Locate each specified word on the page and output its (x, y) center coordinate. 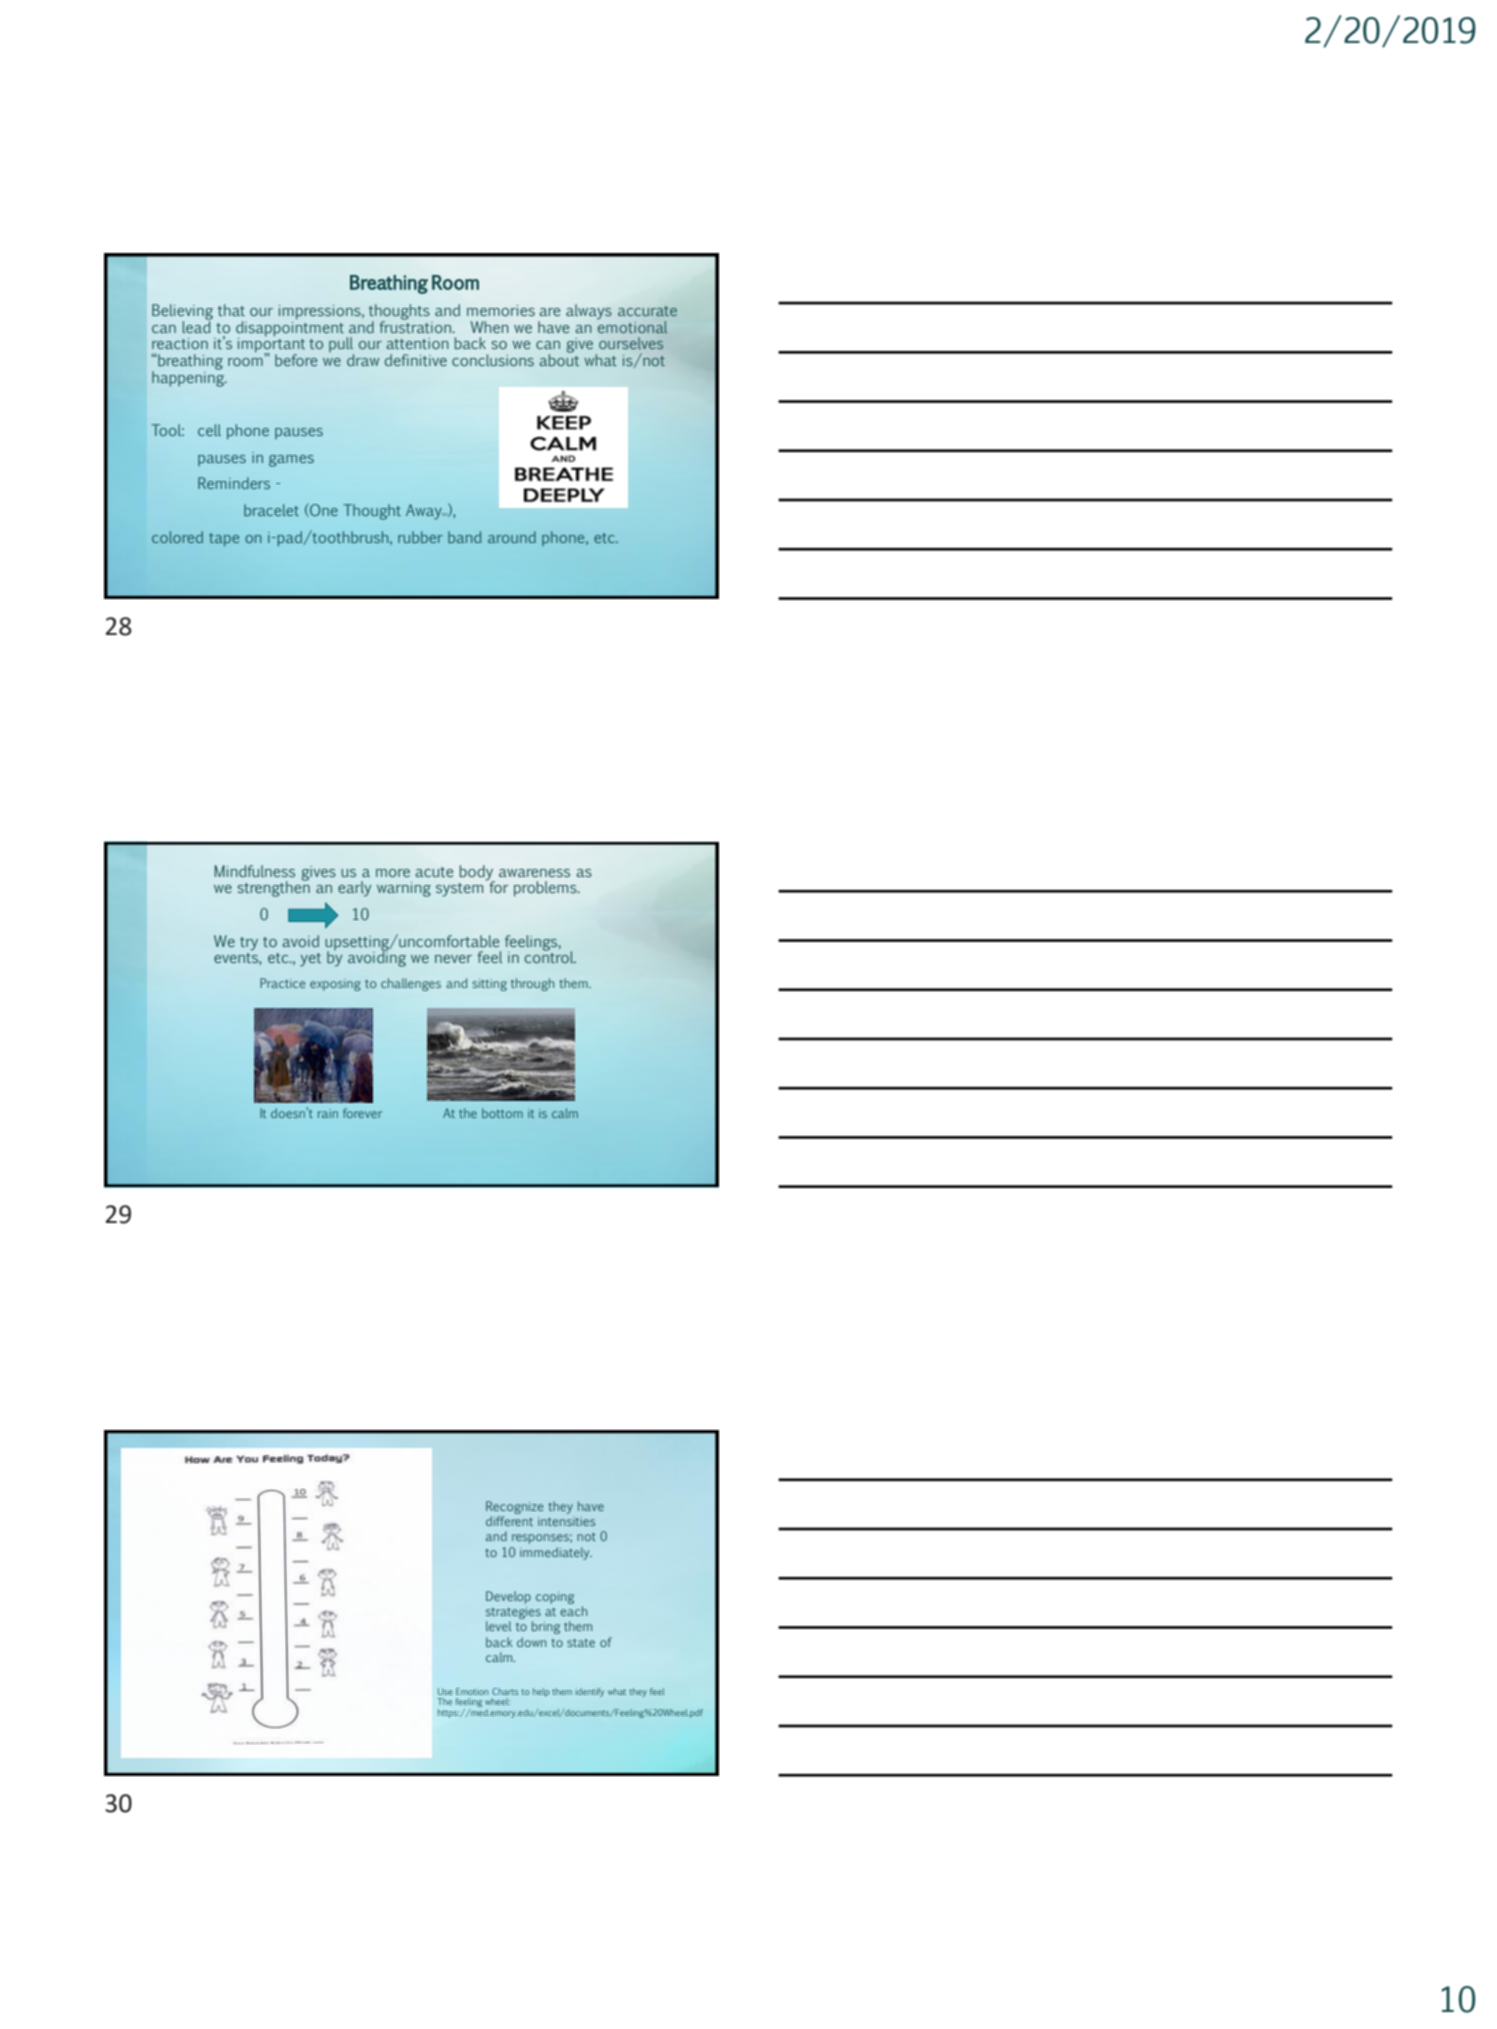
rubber (420, 537)
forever (362, 1113)
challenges (411, 984)
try (249, 944)
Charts (505, 1691)
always (589, 312)
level (498, 1626)
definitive (416, 360)
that (231, 310)
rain (328, 1113)
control (550, 956)
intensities (566, 1521)
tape (224, 539)
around (512, 537)
